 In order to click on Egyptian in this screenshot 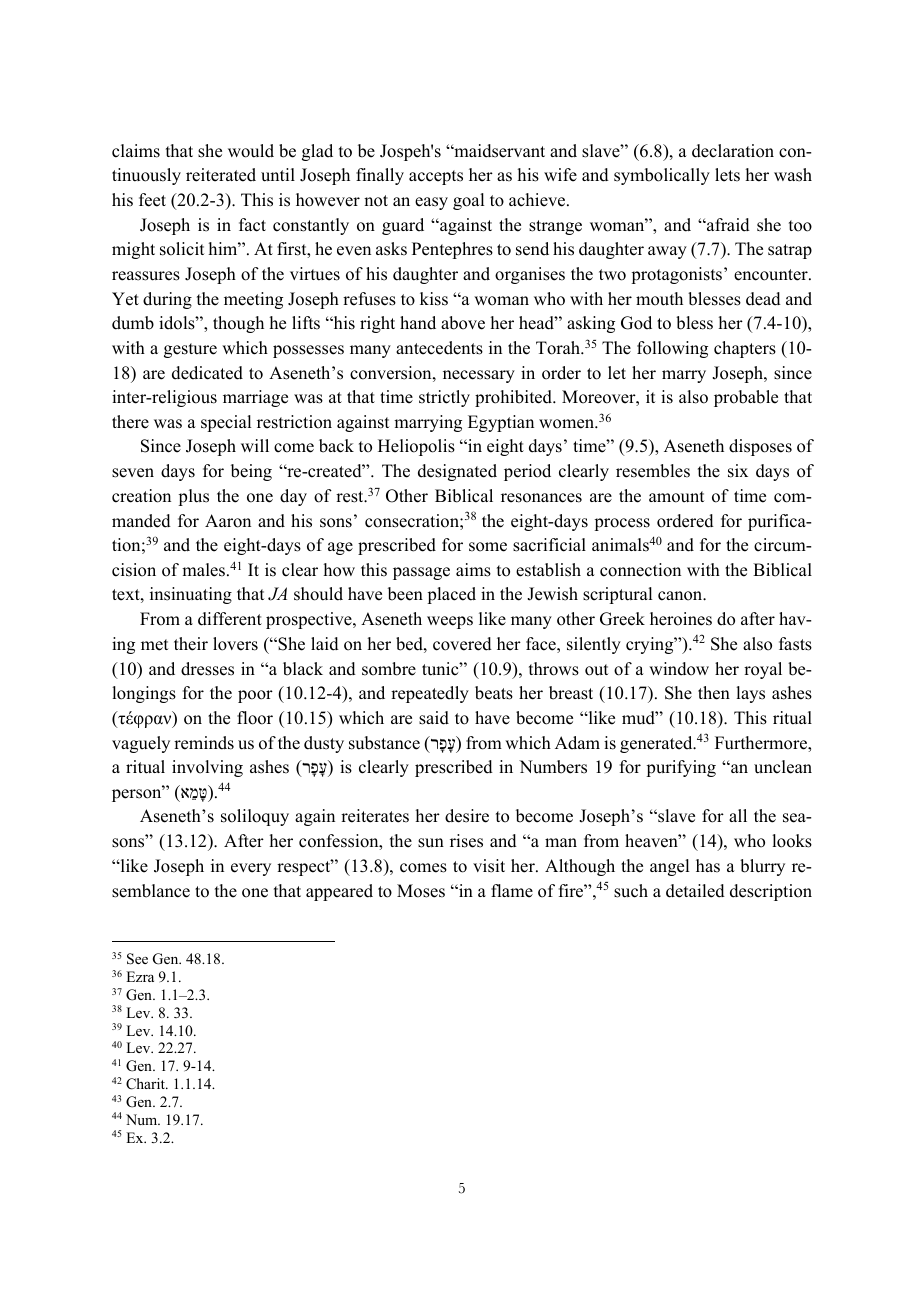, I will do `click(501, 423)`.
